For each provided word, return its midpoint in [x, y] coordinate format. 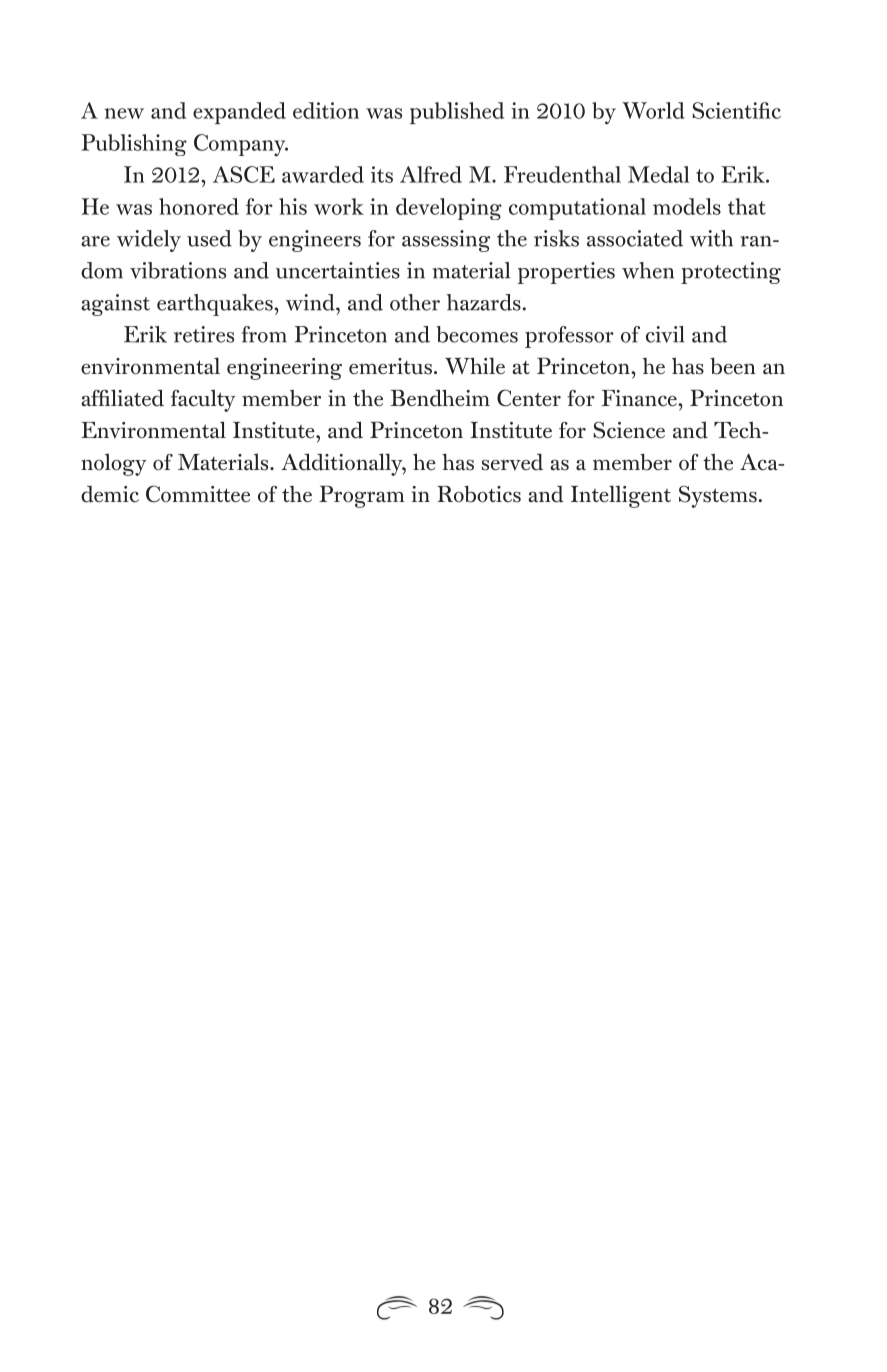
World [653, 110]
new [124, 113]
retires [204, 334]
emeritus [390, 366]
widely [149, 241]
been [732, 366]
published [457, 113]
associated [635, 238]
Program [362, 496]
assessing [446, 241]
